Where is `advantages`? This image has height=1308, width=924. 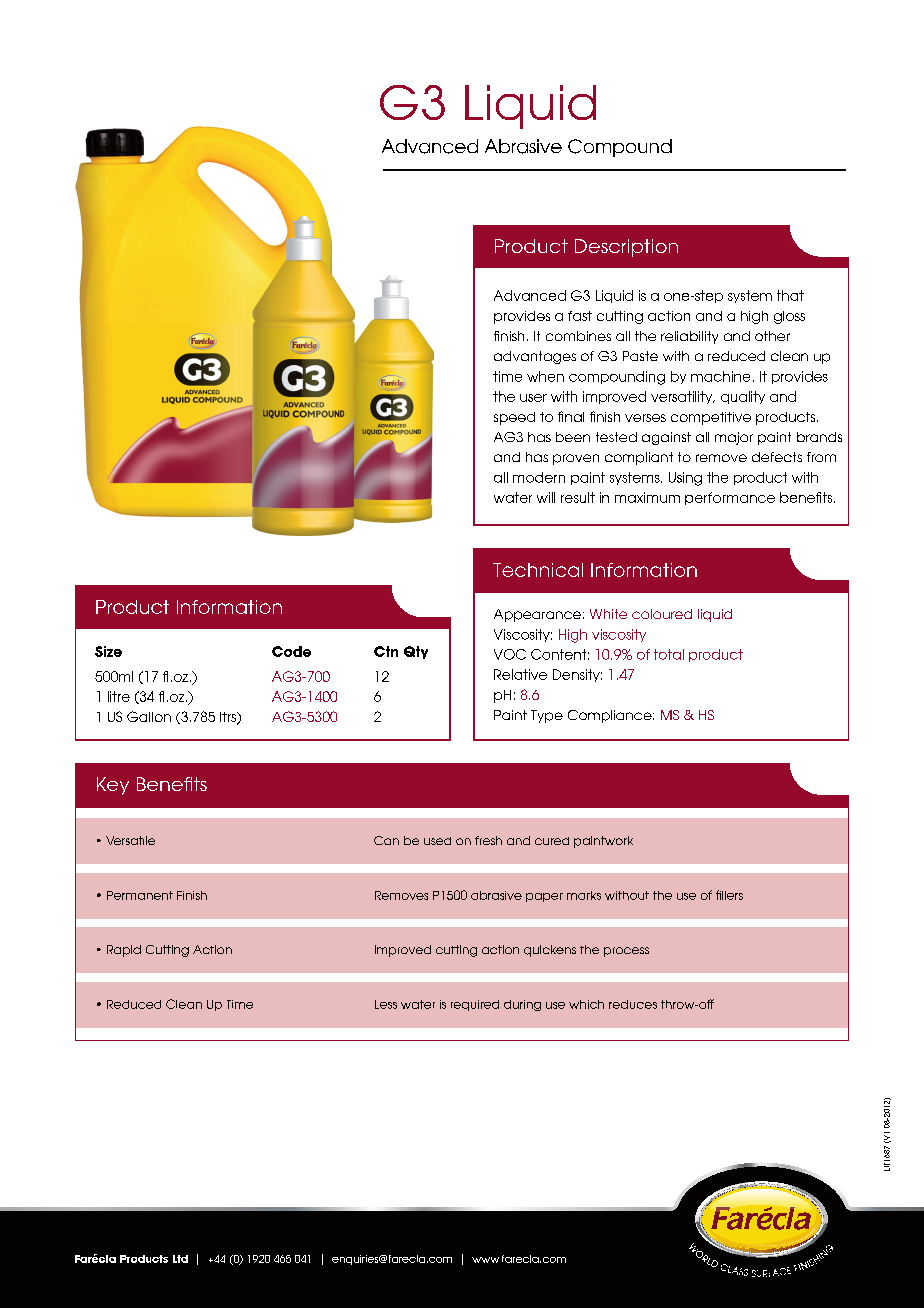 advantages is located at coordinates (535, 357).
